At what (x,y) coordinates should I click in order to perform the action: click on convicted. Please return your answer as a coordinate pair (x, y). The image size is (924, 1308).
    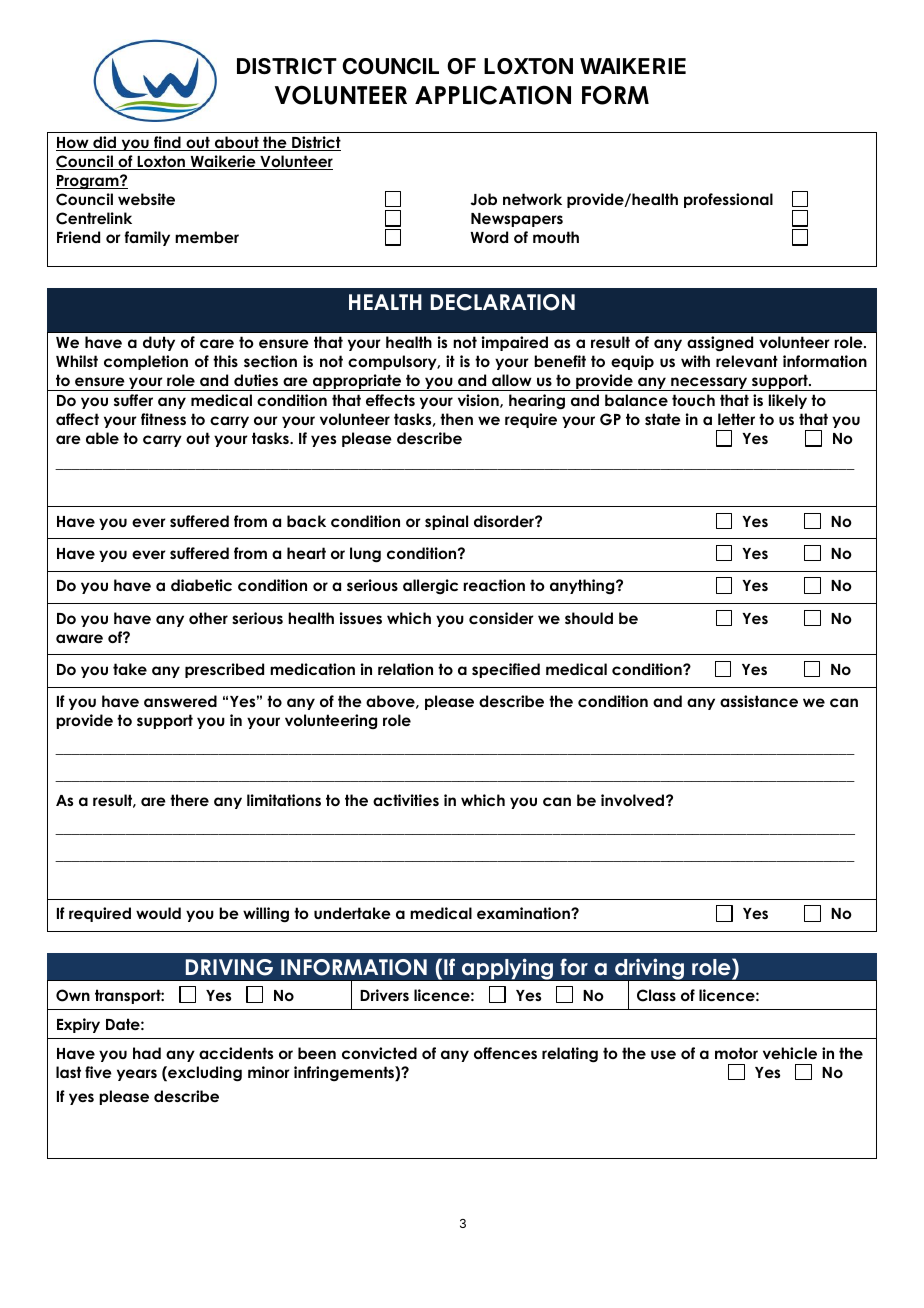
    Looking at the image, I should click on (379, 1053).
